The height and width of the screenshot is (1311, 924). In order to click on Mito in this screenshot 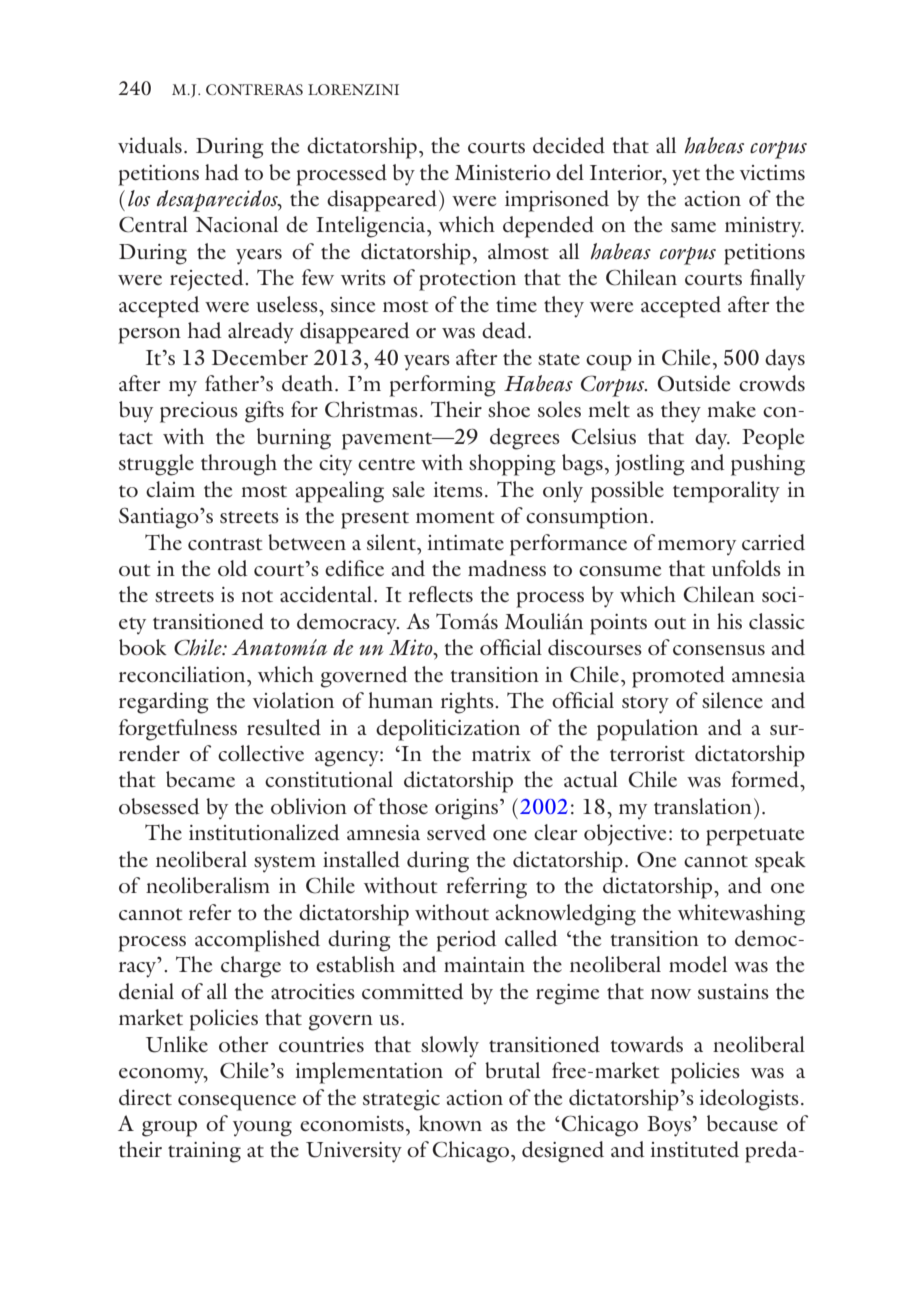, I will do `click(412, 647)`.
